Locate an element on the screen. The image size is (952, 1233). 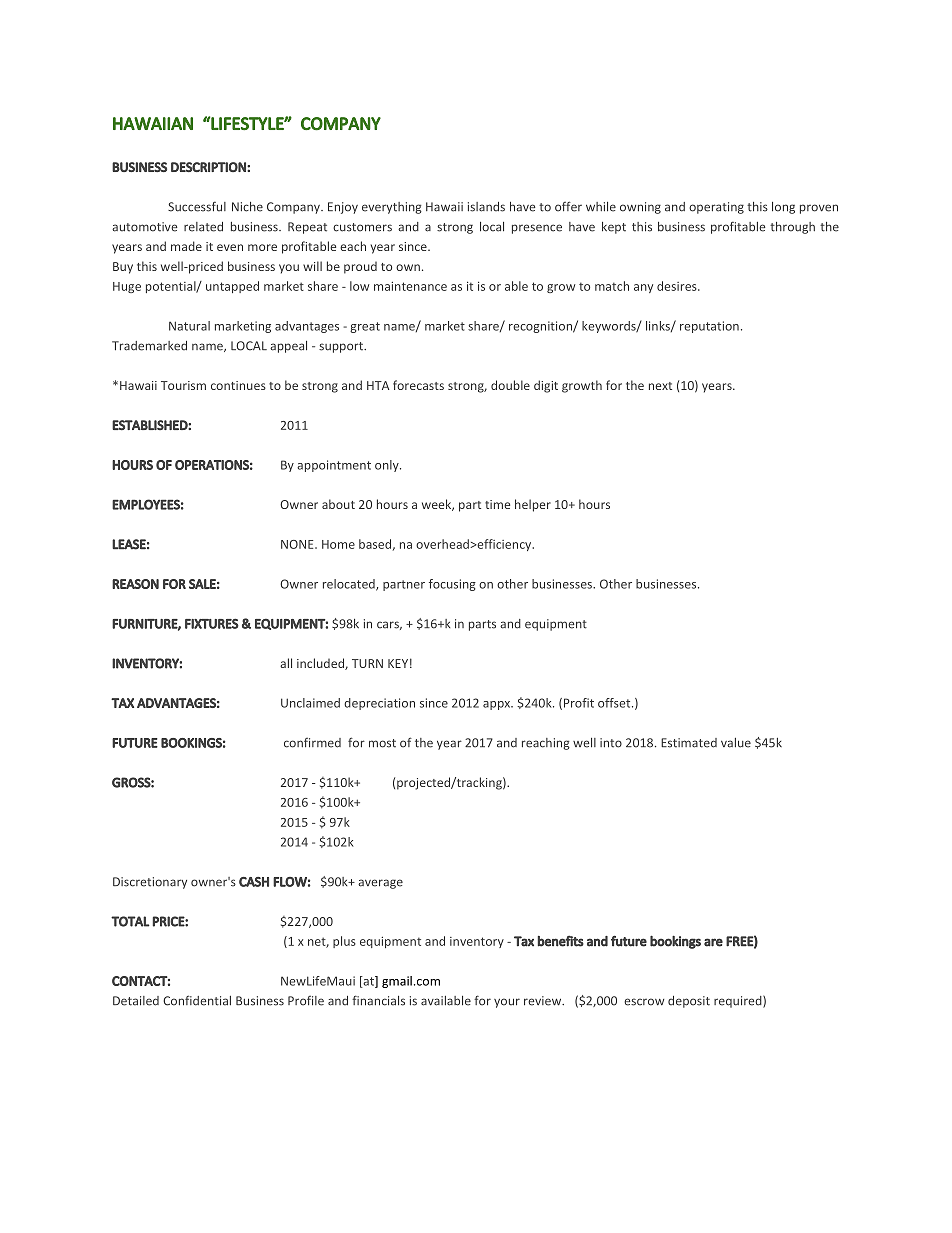
islands is located at coordinates (486, 207).
